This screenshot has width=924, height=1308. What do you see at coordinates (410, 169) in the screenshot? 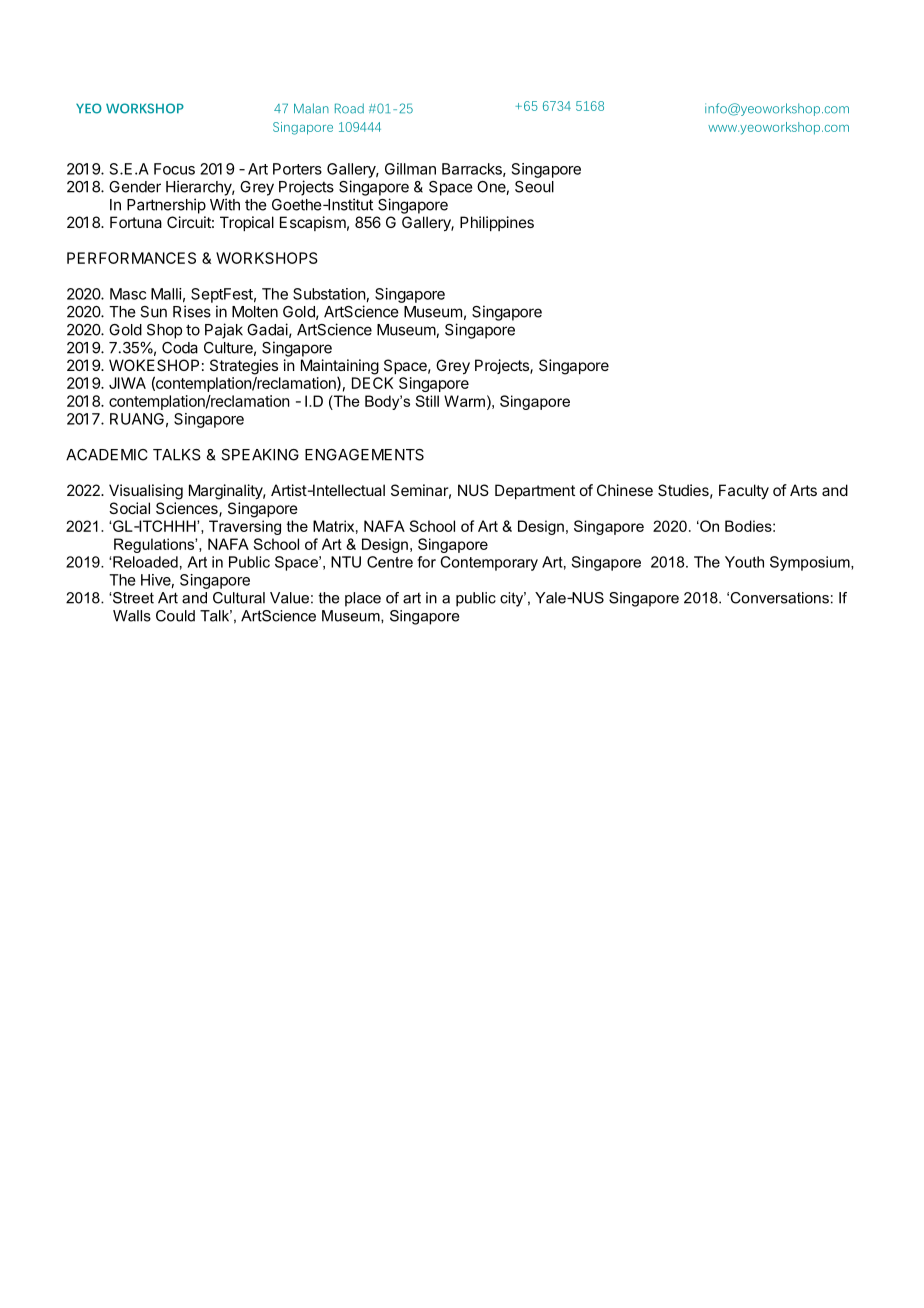
I see `Gillman` at bounding box center [410, 169].
